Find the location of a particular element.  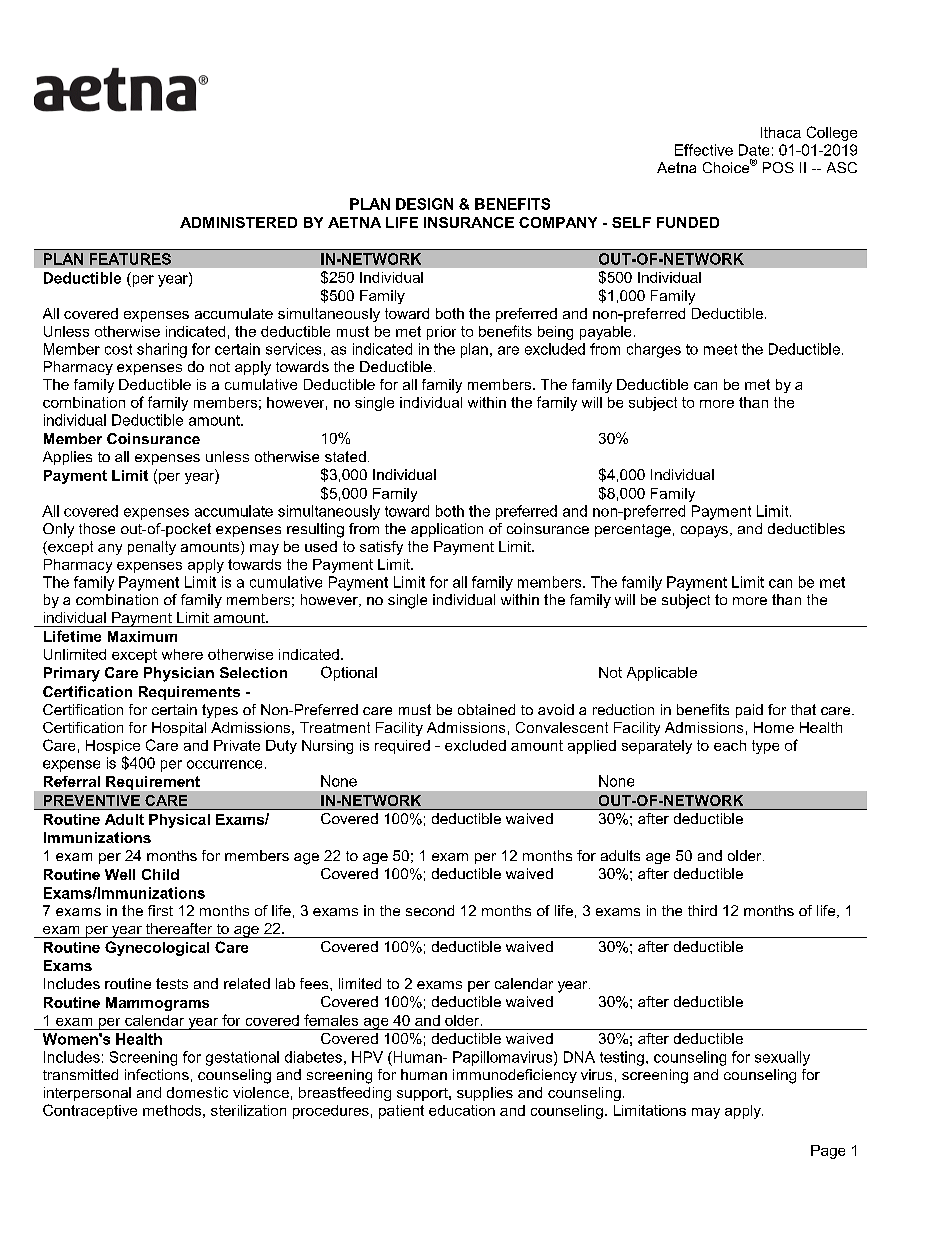

Date is located at coordinates (754, 150).
